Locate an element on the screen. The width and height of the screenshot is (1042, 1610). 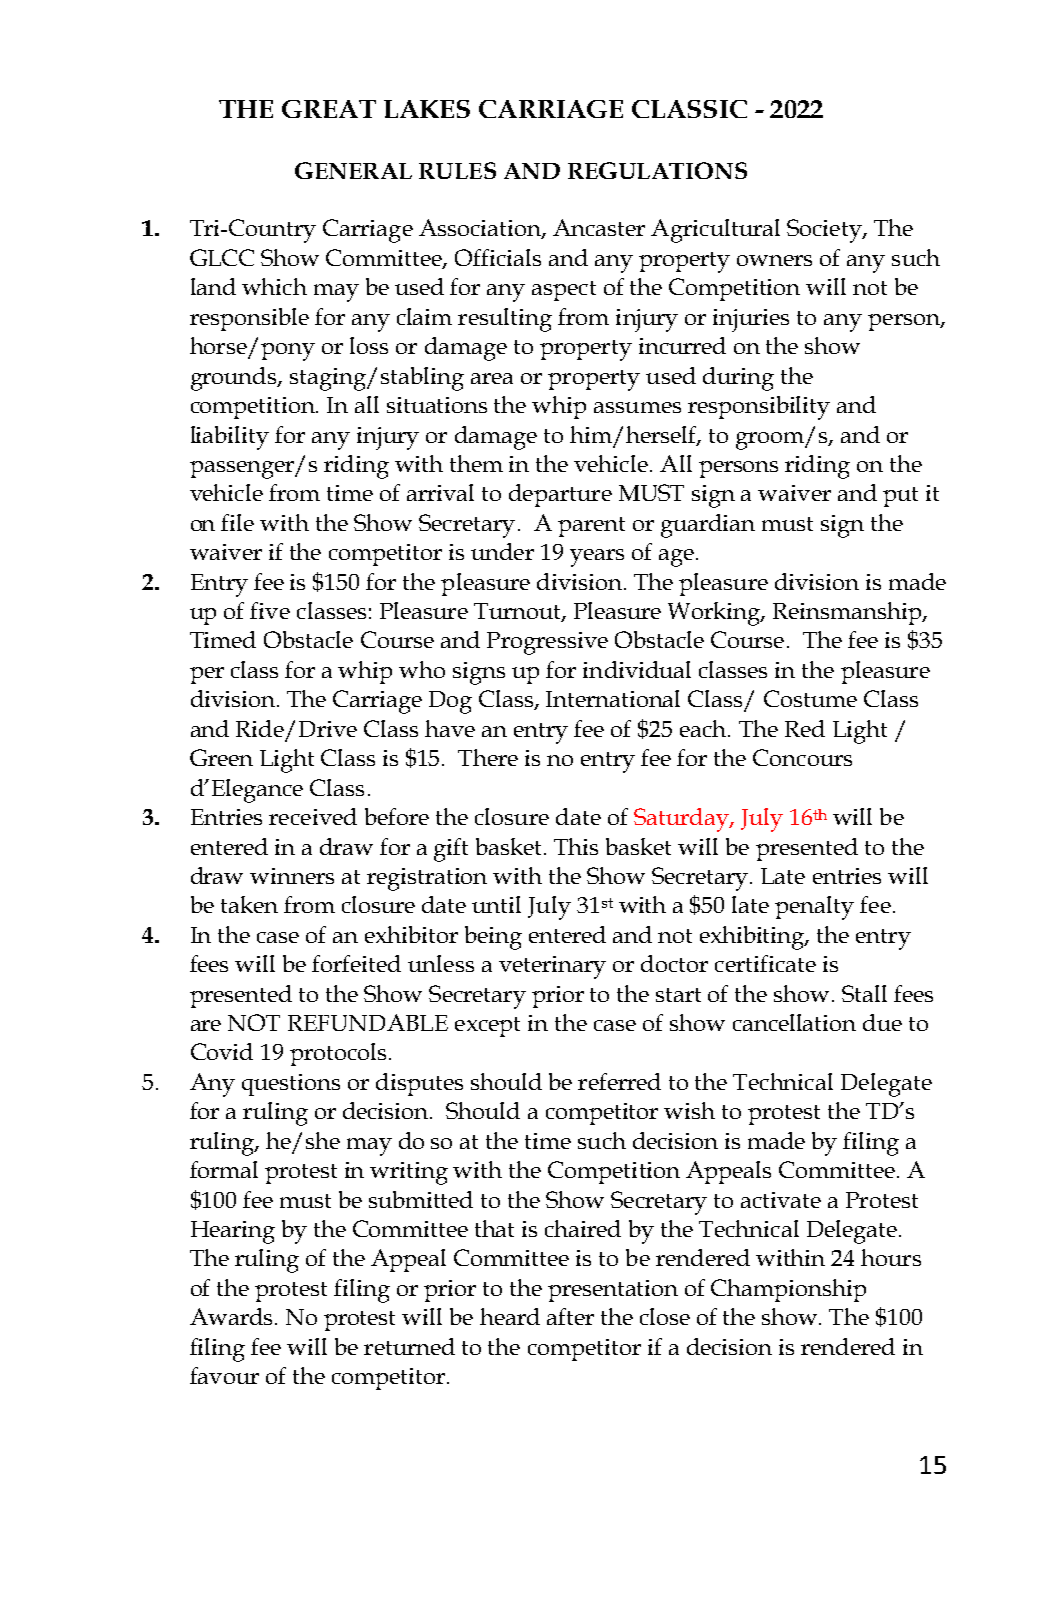
after is located at coordinates (570, 1316).
